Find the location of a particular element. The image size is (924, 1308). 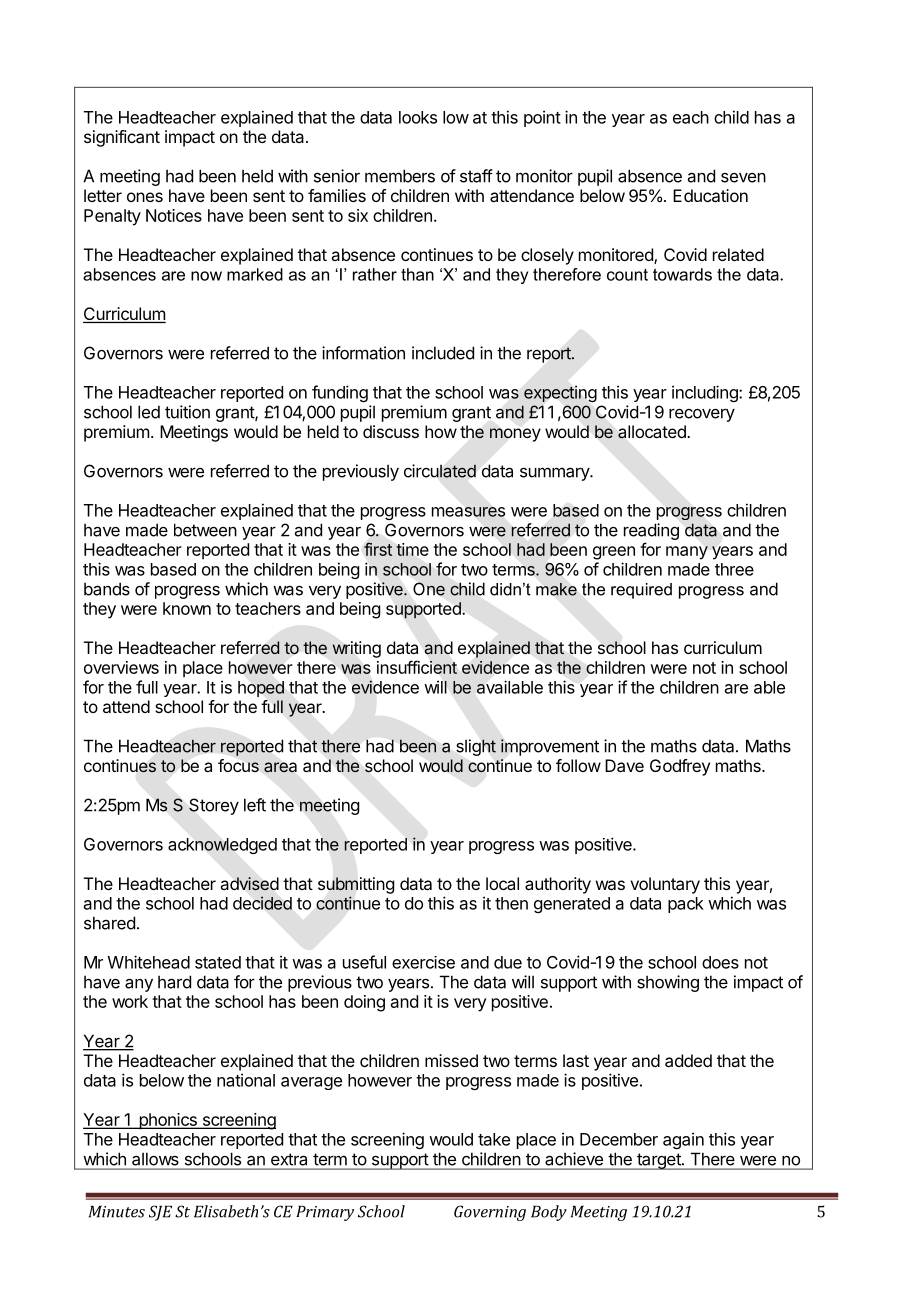

allocated is located at coordinates (653, 432).
